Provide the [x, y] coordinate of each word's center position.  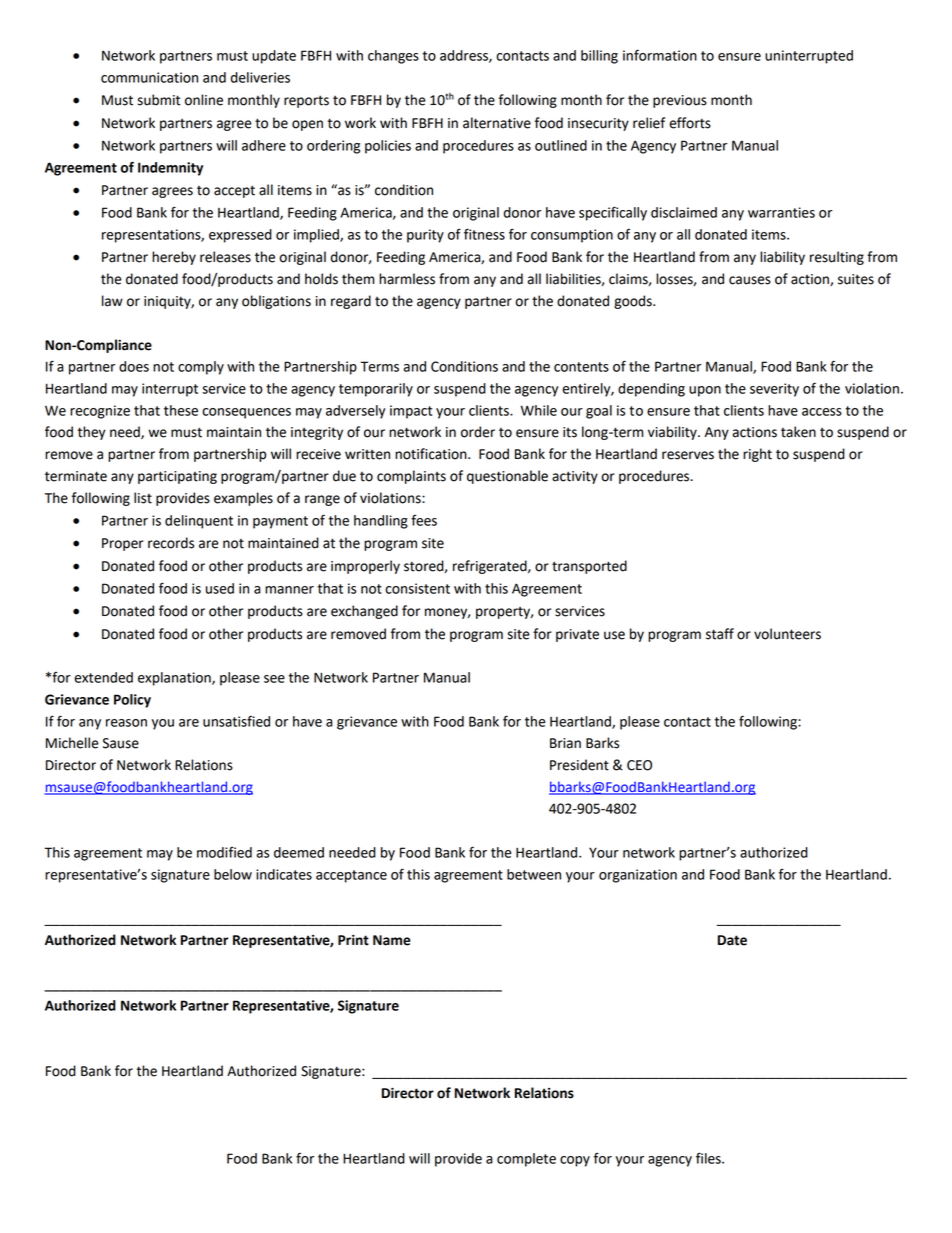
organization [638, 876]
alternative [497, 123]
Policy [132, 701]
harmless [407, 279]
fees [424, 520]
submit [159, 100]
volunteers [787, 634]
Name [392, 940]
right [757, 455]
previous [680, 101]
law [112, 301]
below [233, 874]
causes [750, 280]
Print [353, 940]
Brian [565, 743]
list [143, 498]
